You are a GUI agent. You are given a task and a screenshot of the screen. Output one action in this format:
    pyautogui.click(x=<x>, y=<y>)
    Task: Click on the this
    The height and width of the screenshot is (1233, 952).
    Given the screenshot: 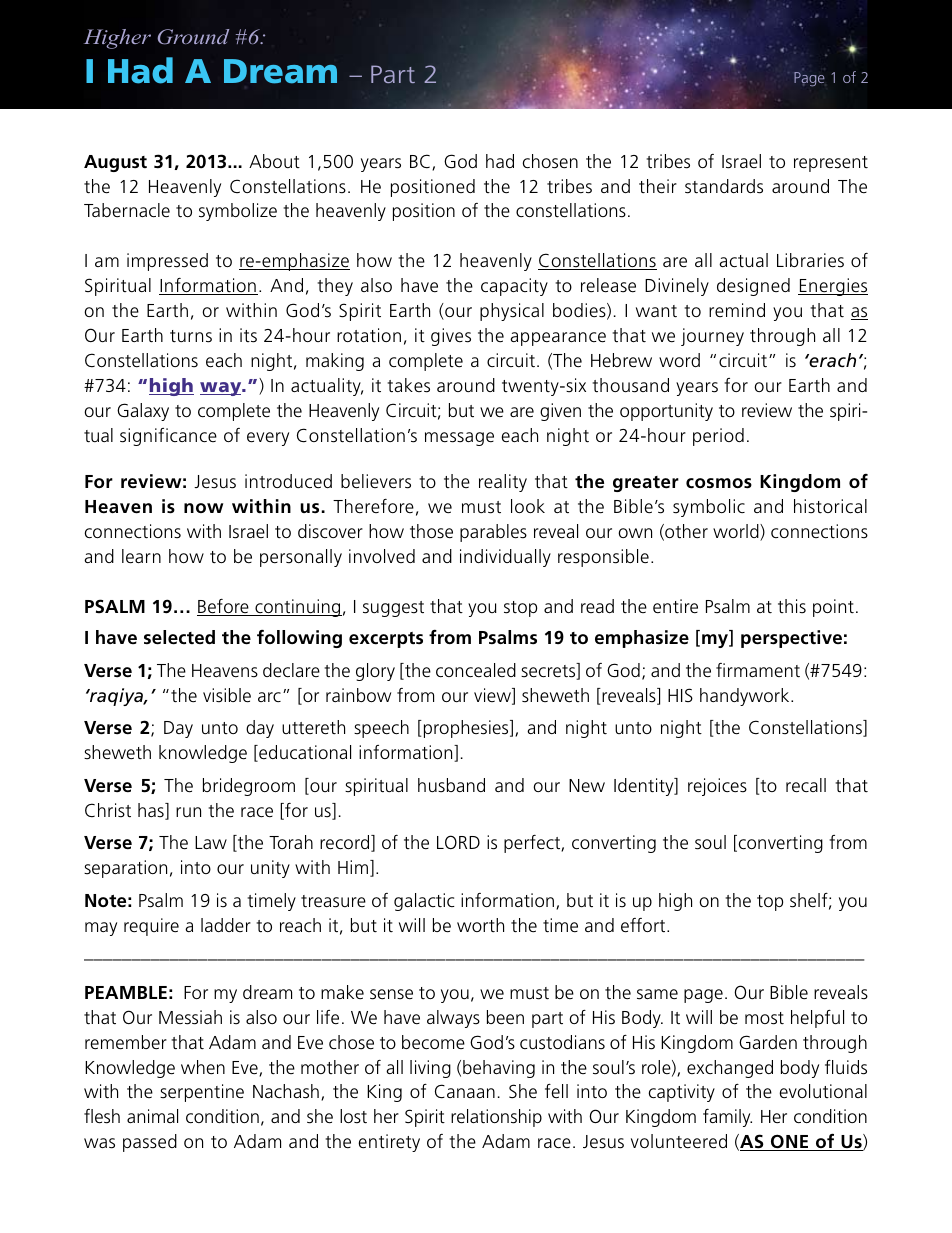 What is the action you would take?
    pyautogui.click(x=792, y=606)
